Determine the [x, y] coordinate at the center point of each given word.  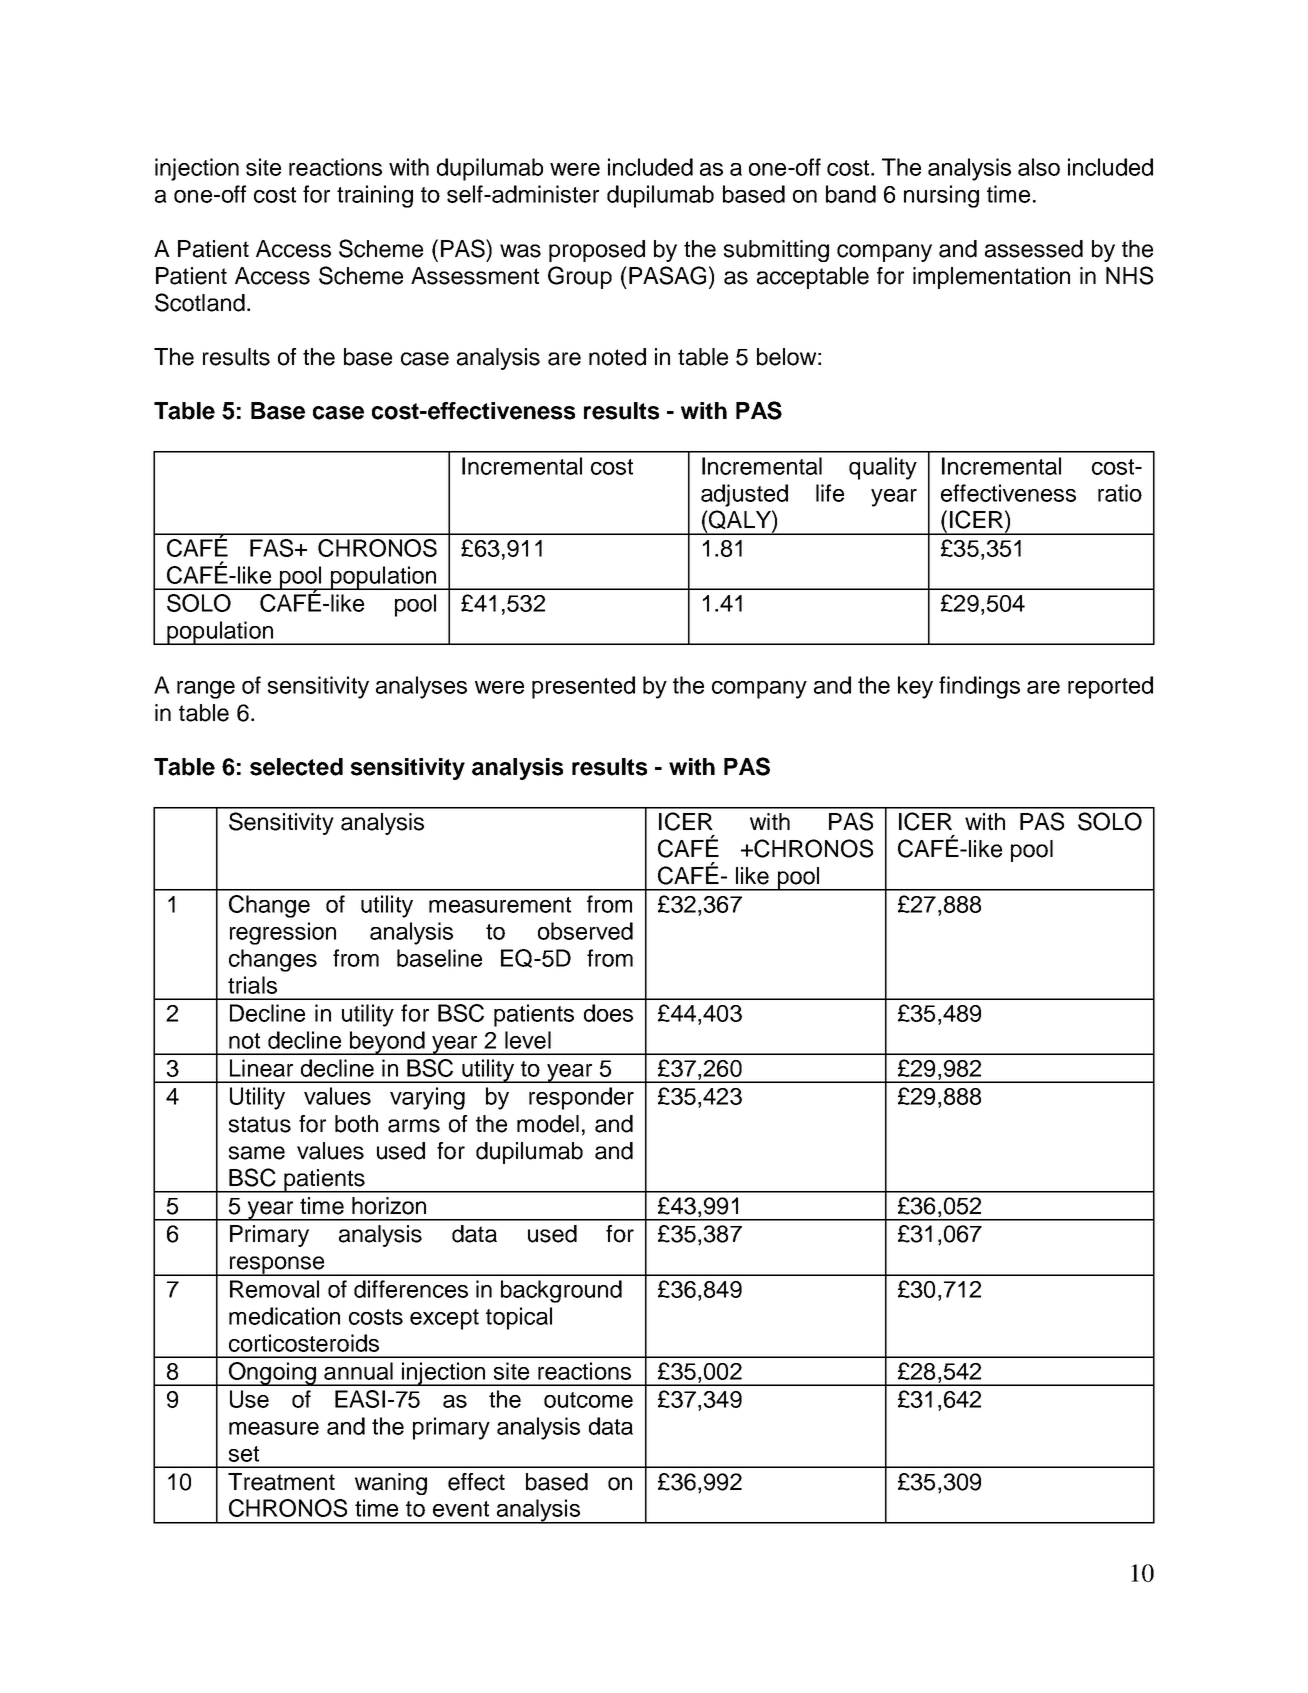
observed [585, 931]
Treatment [281, 1482]
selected [296, 767]
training [375, 196]
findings [979, 687]
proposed [597, 251]
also [1039, 167]
